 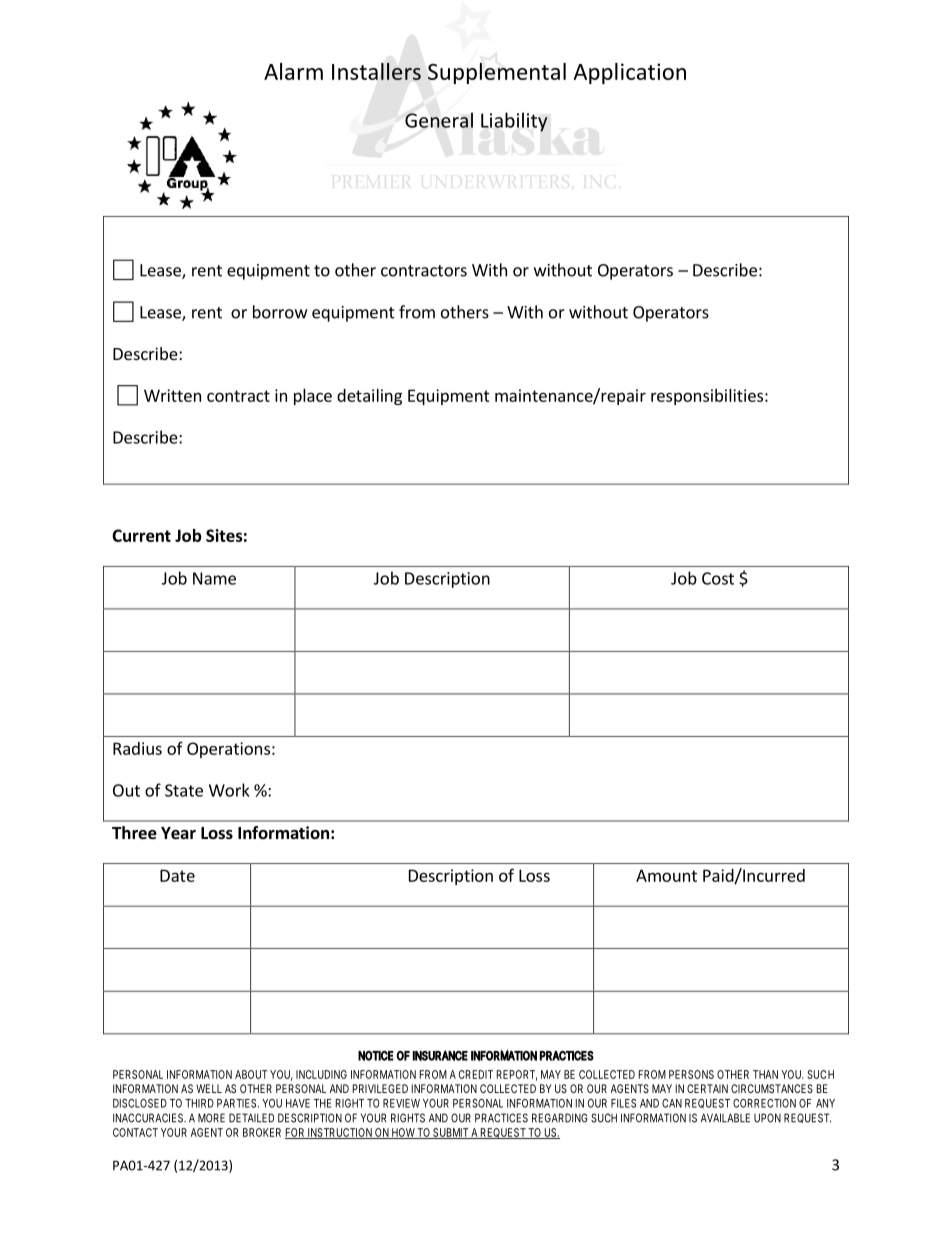 I want to click on THIRD, so click(x=199, y=1103).
